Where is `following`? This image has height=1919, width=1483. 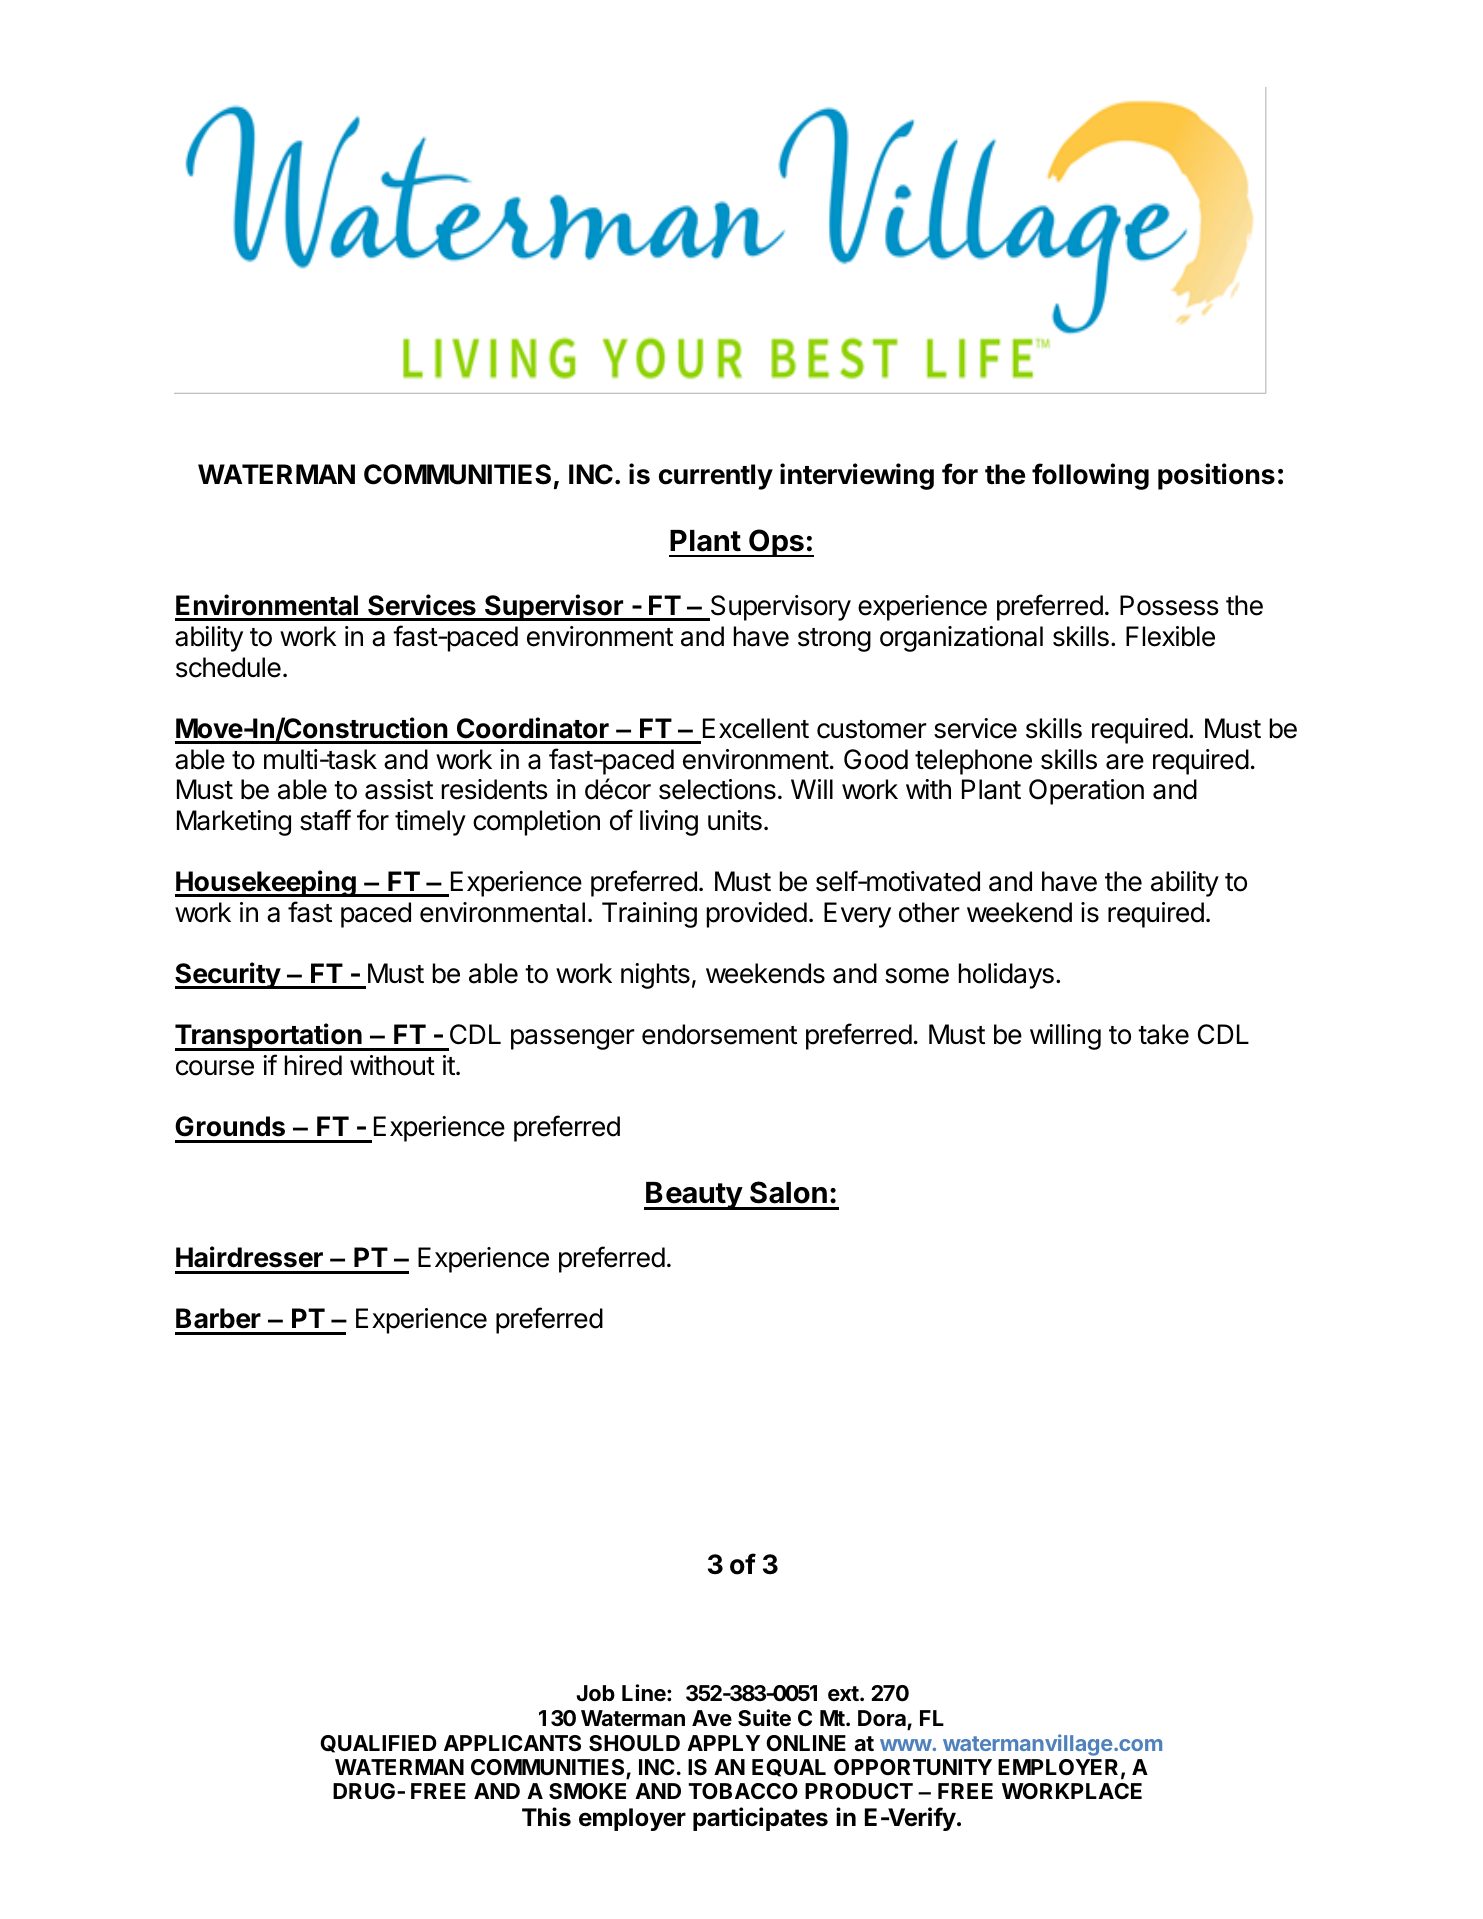 following is located at coordinates (1090, 476).
